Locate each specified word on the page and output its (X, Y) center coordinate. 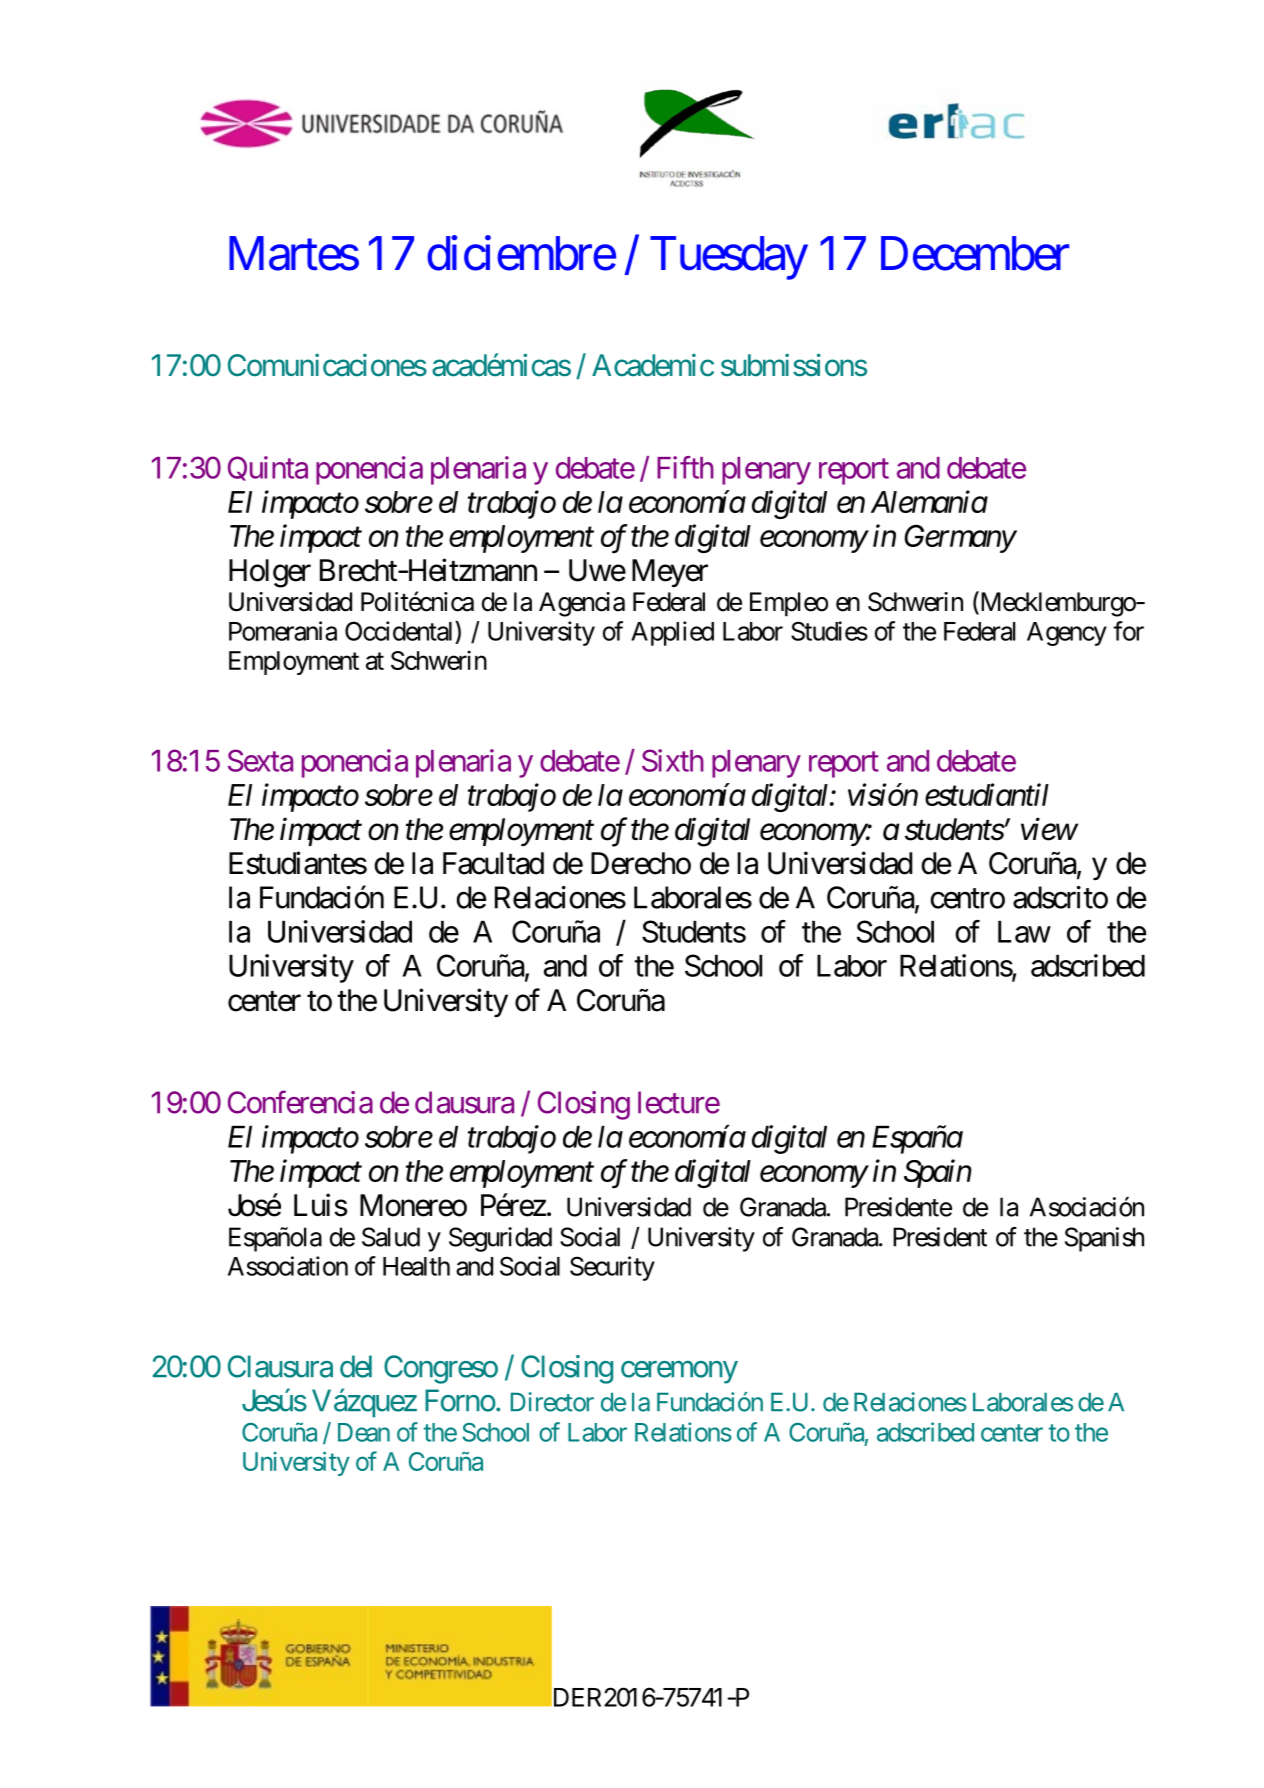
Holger (270, 573)
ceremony (679, 1372)
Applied (672, 633)
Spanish (1104, 1239)
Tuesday (729, 258)
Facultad (493, 863)
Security (612, 1268)
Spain (938, 1173)
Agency (1067, 634)
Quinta (268, 468)
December (975, 253)
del (356, 1366)
